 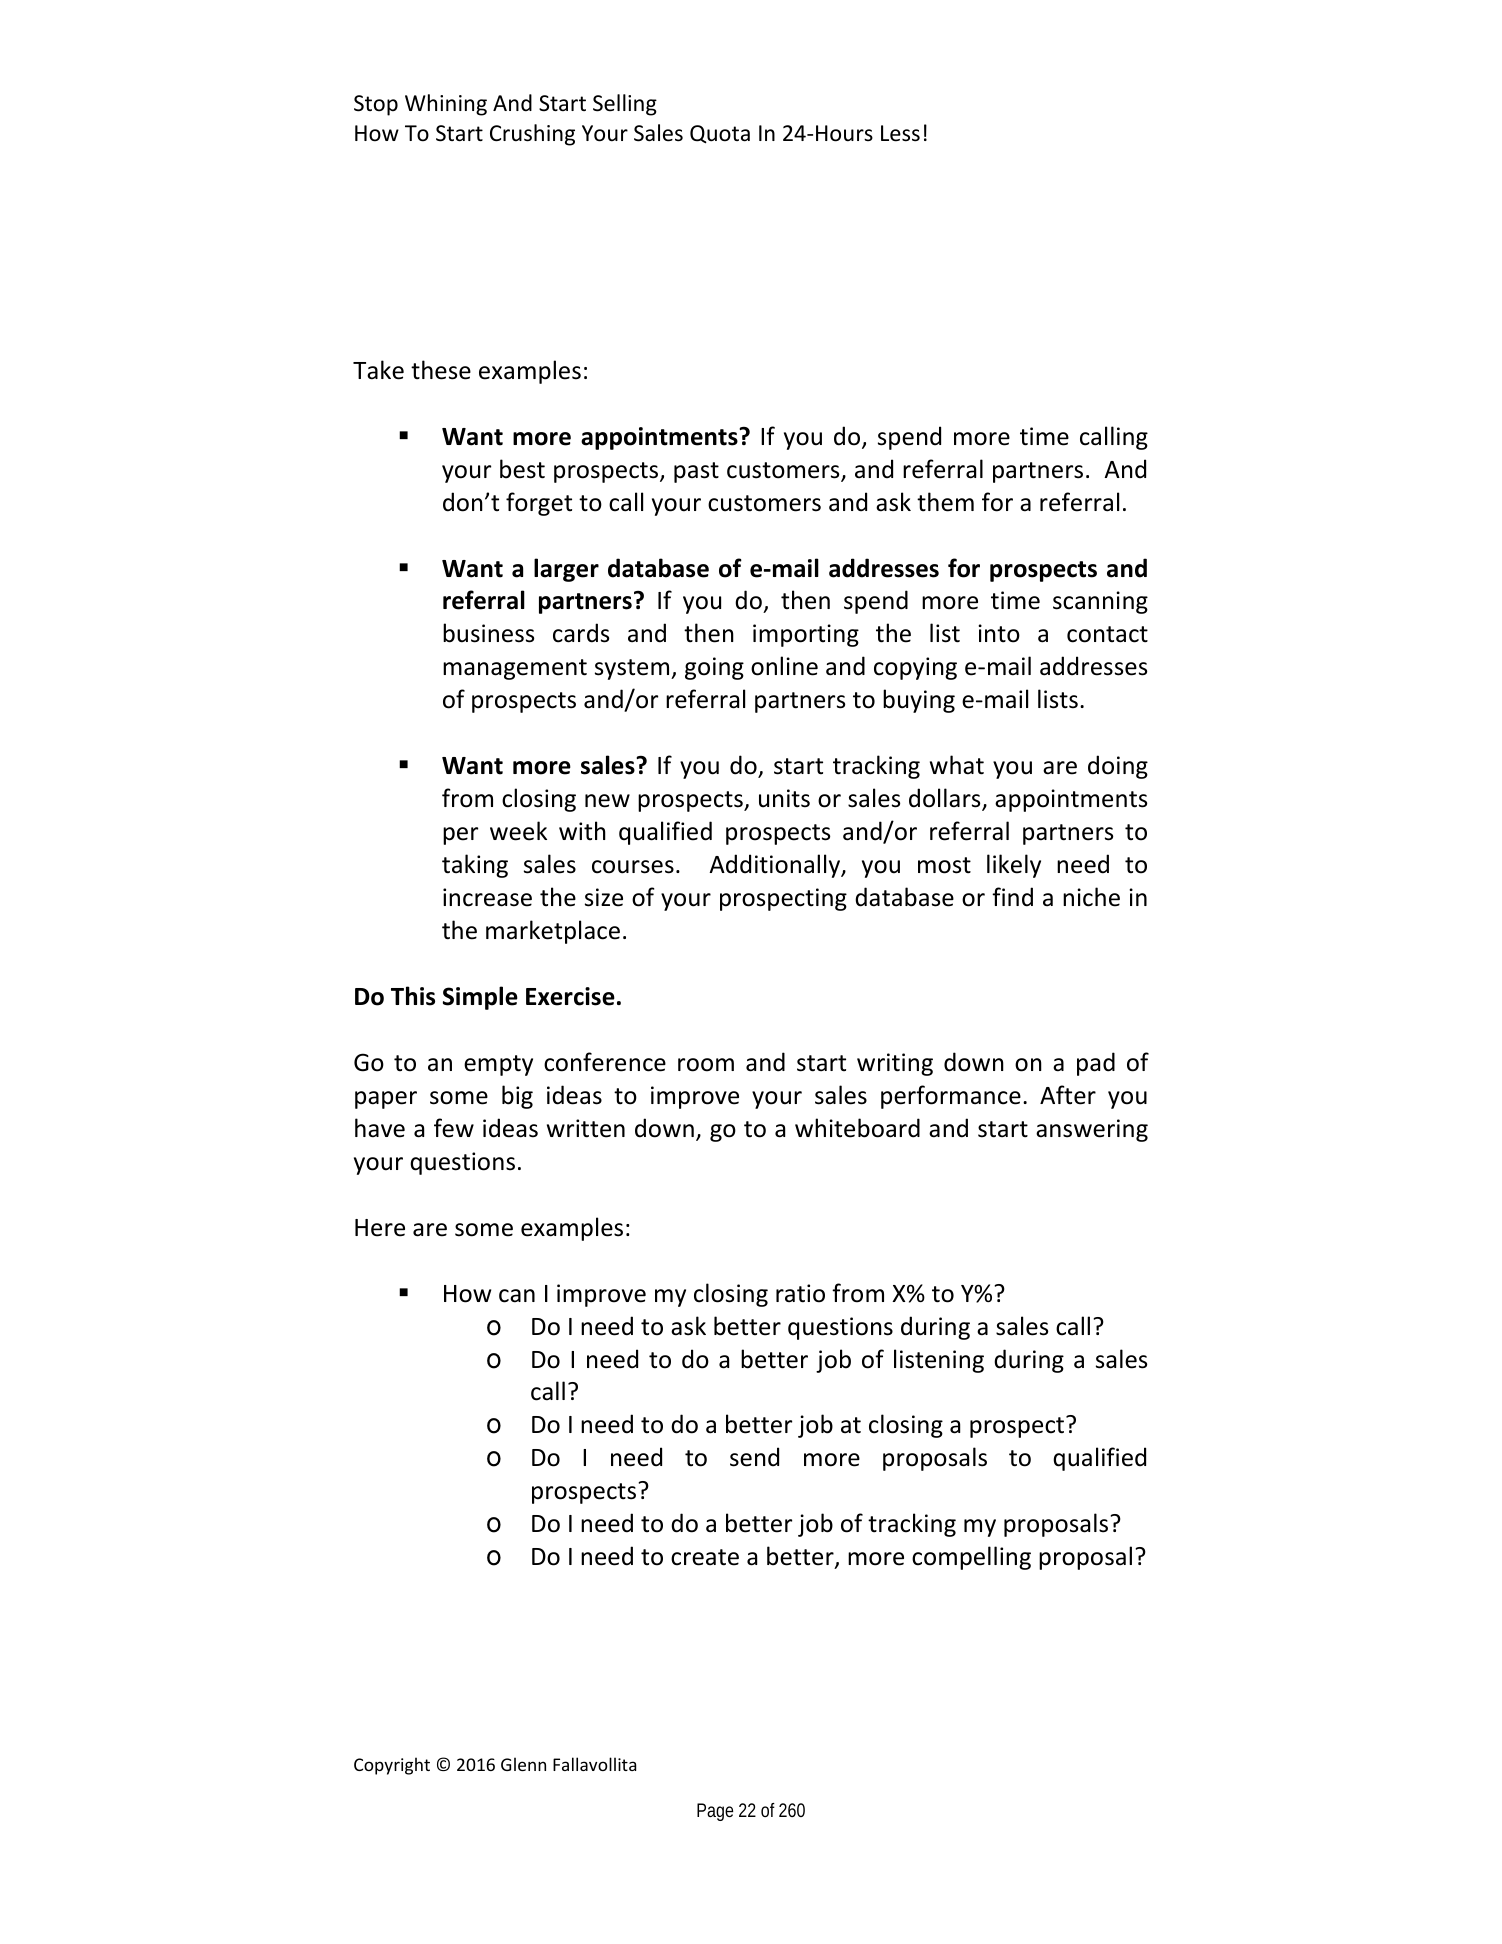 I want to click on find, so click(x=1012, y=897).
